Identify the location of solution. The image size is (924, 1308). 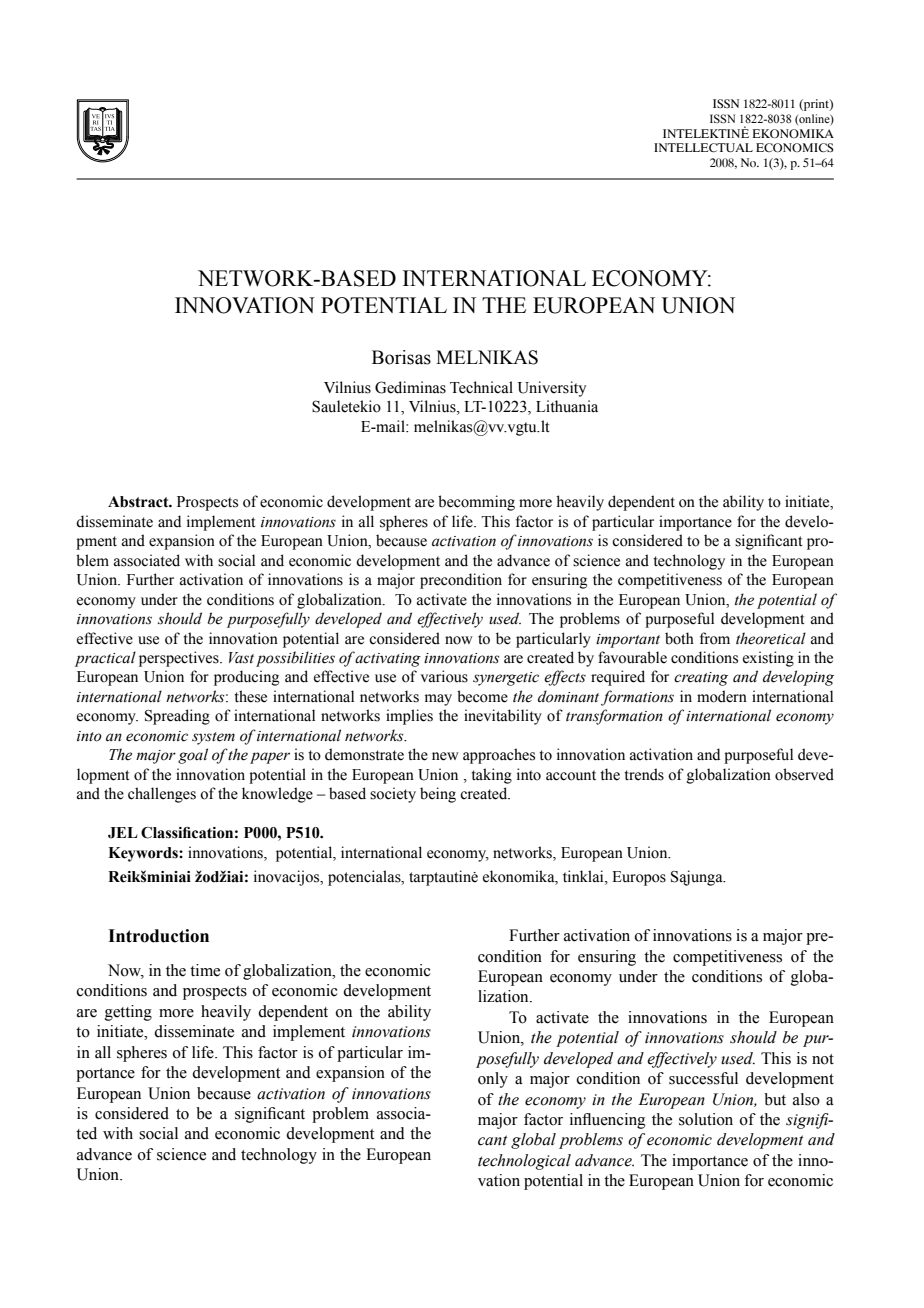
(706, 1119).
